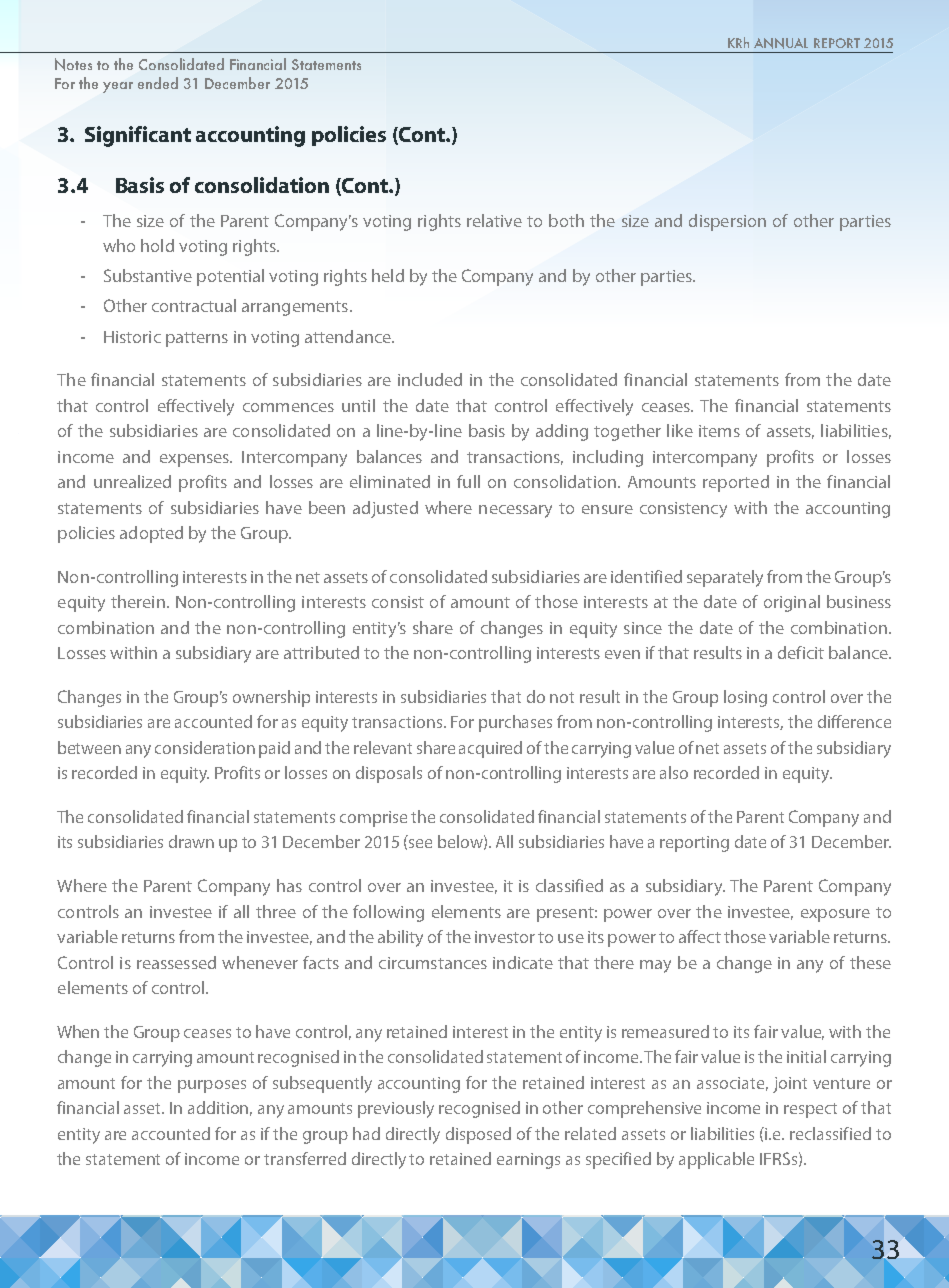 The image size is (949, 1288). Describe the element at coordinates (494, 220) in the screenshot. I see `relative` at that location.
